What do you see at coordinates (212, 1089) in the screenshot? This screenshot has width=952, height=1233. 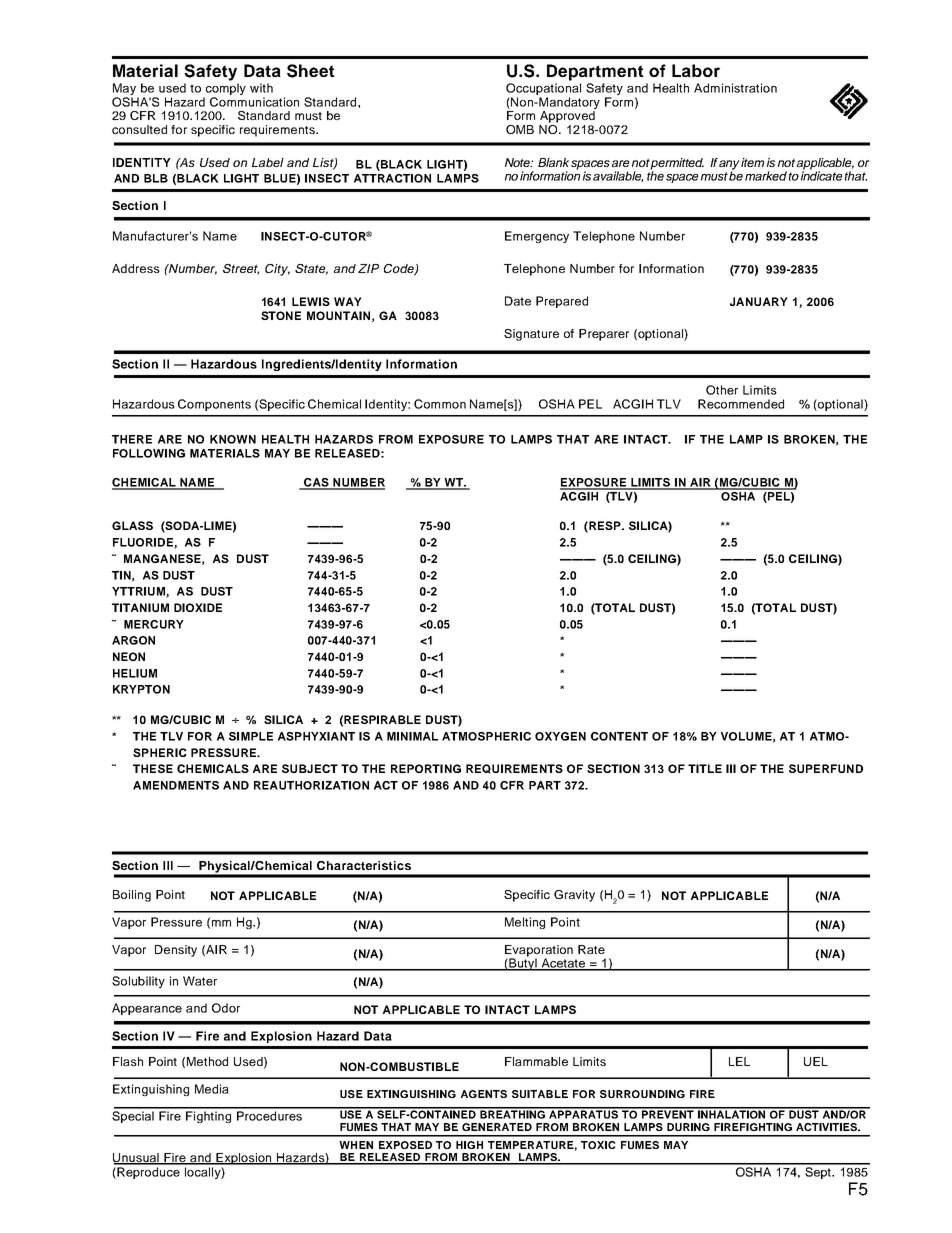 I see `Media` at bounding box center [212, 1089].
